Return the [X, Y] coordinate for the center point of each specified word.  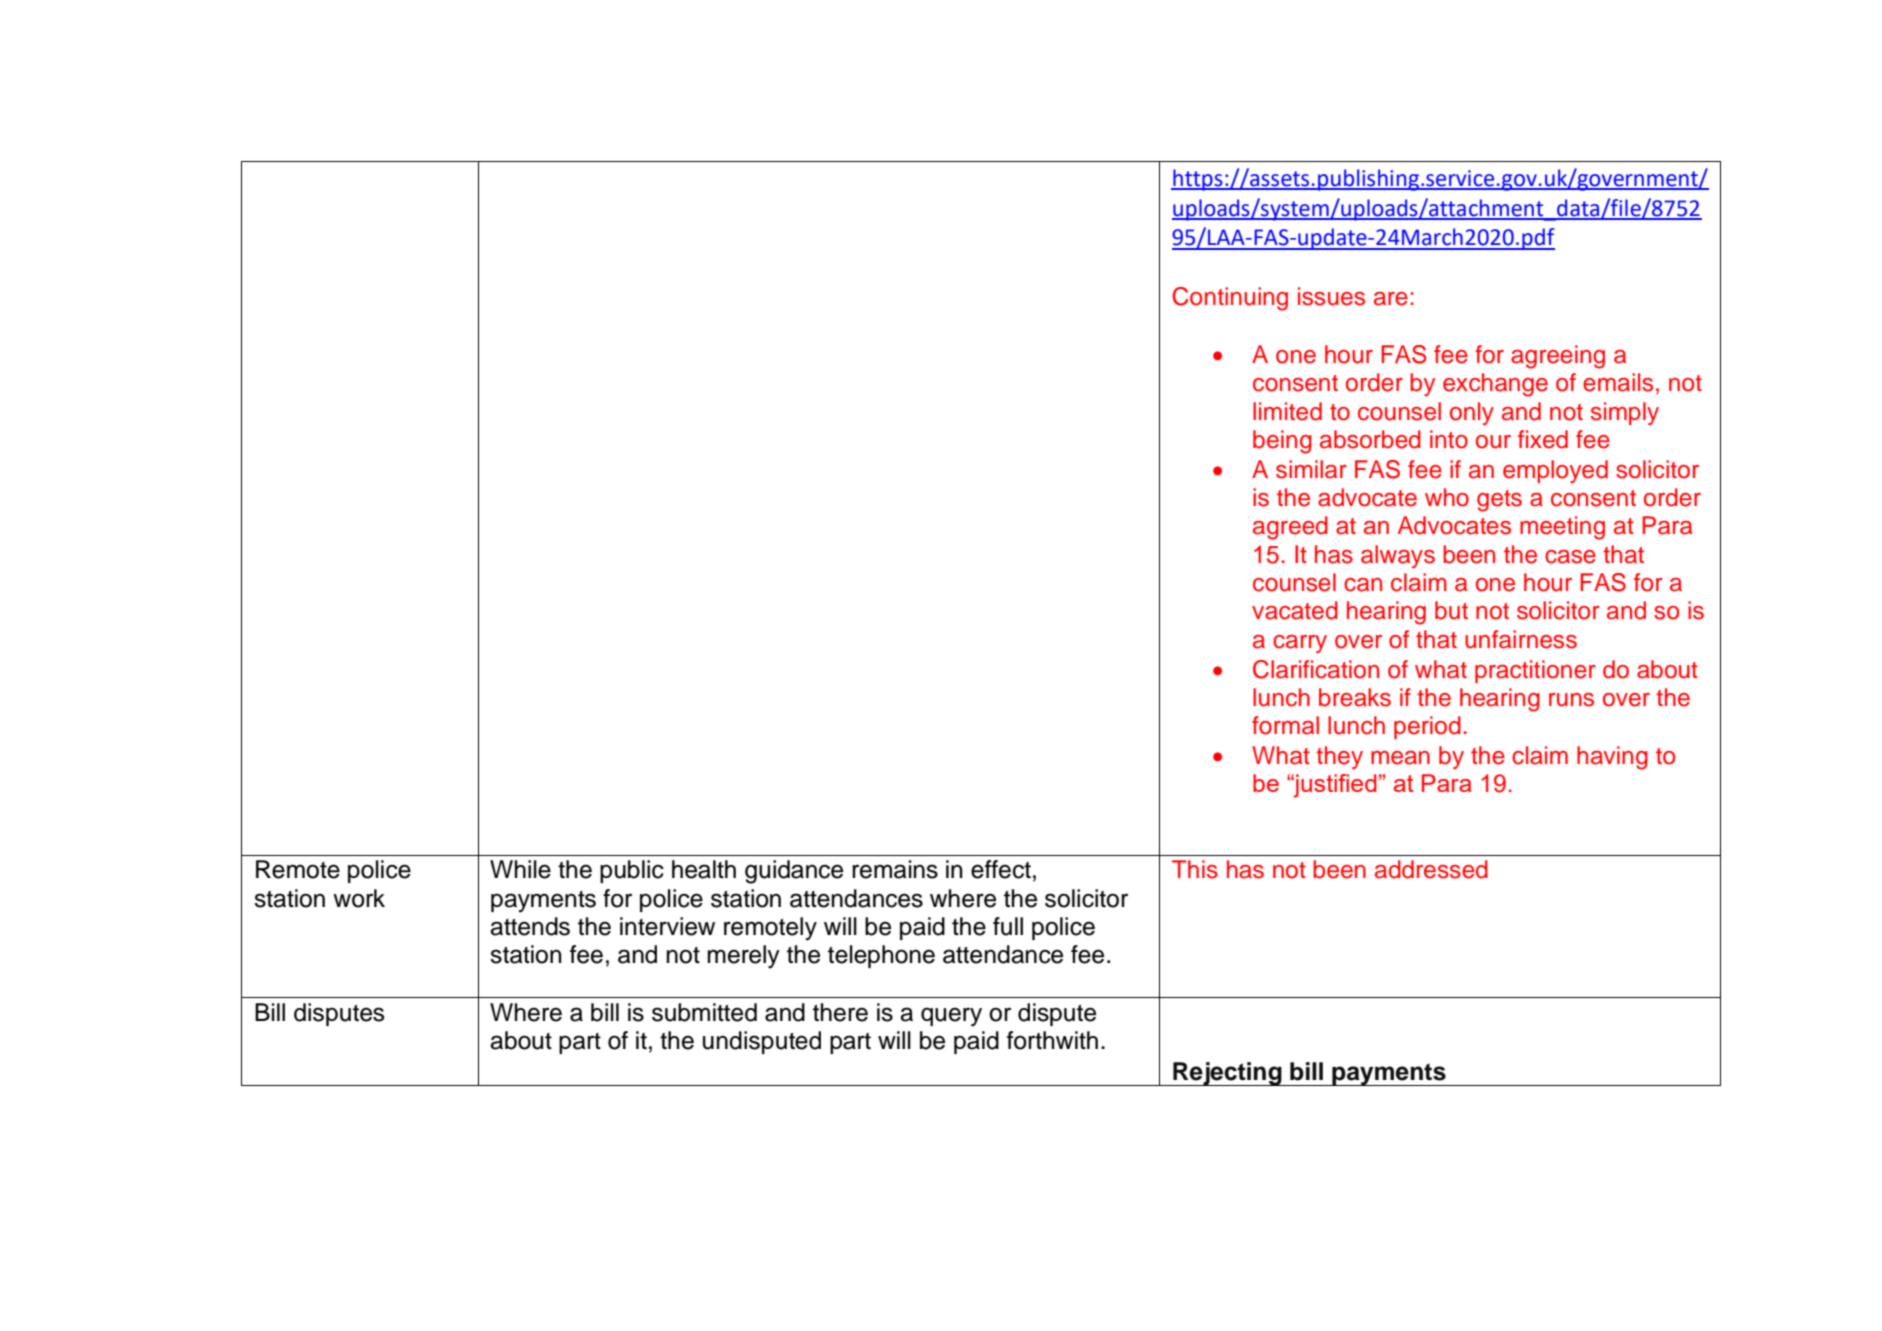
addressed [1431, 869]
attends [530, 926]
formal [1285, 725]
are [1391, 299]
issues [1331, 296]
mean [1400, 758]
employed [1555, 471]
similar [1311, 469]
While [520, 869]
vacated [1295, 610]
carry [1300, 644]
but [1451, 610]
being [1282, 442]
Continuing [1230, 299]
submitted [704, 1012]
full [1008, 926]
